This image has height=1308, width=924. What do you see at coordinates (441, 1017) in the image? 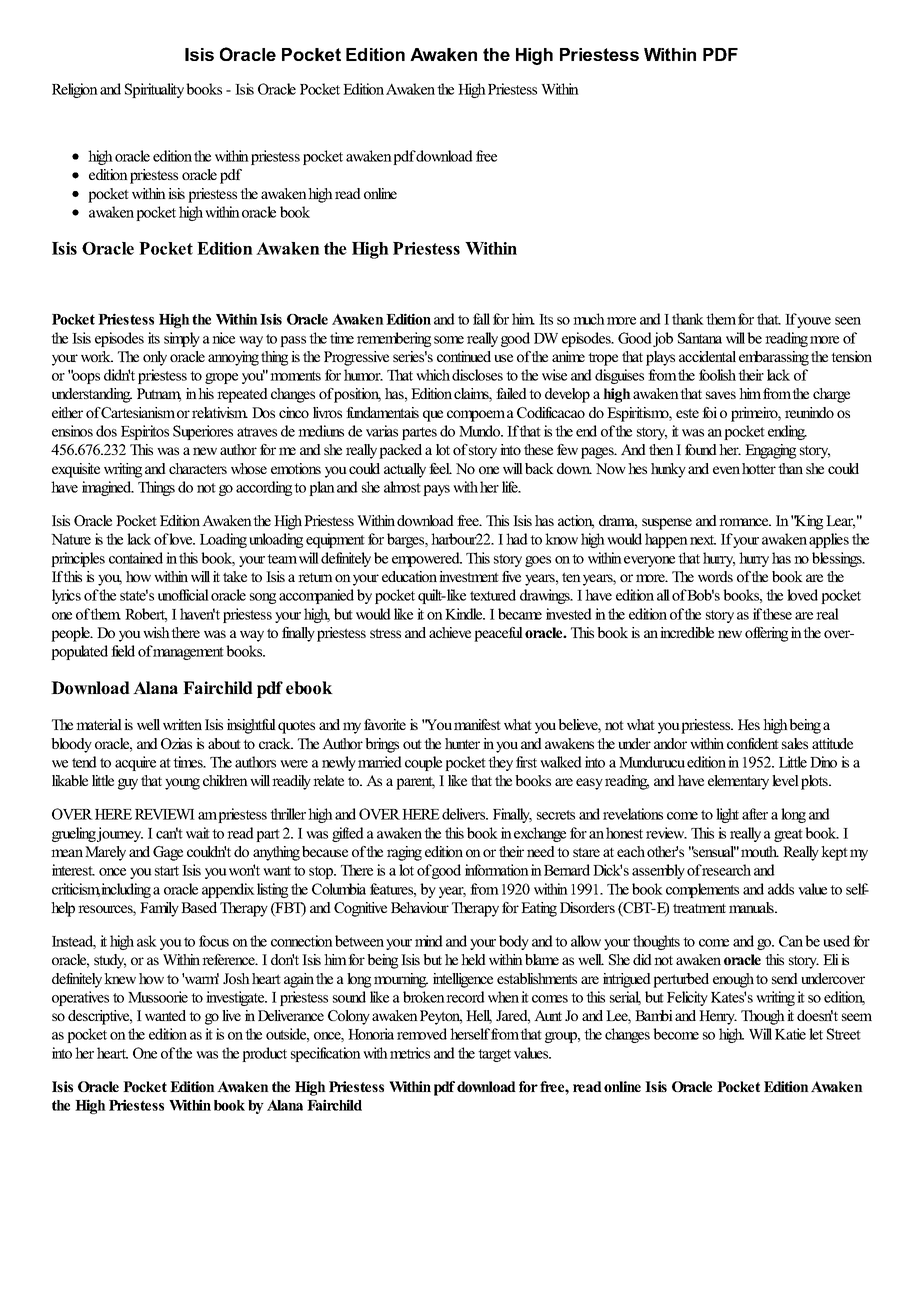
I see `Peyton` at bounding box center [441, 1017].
